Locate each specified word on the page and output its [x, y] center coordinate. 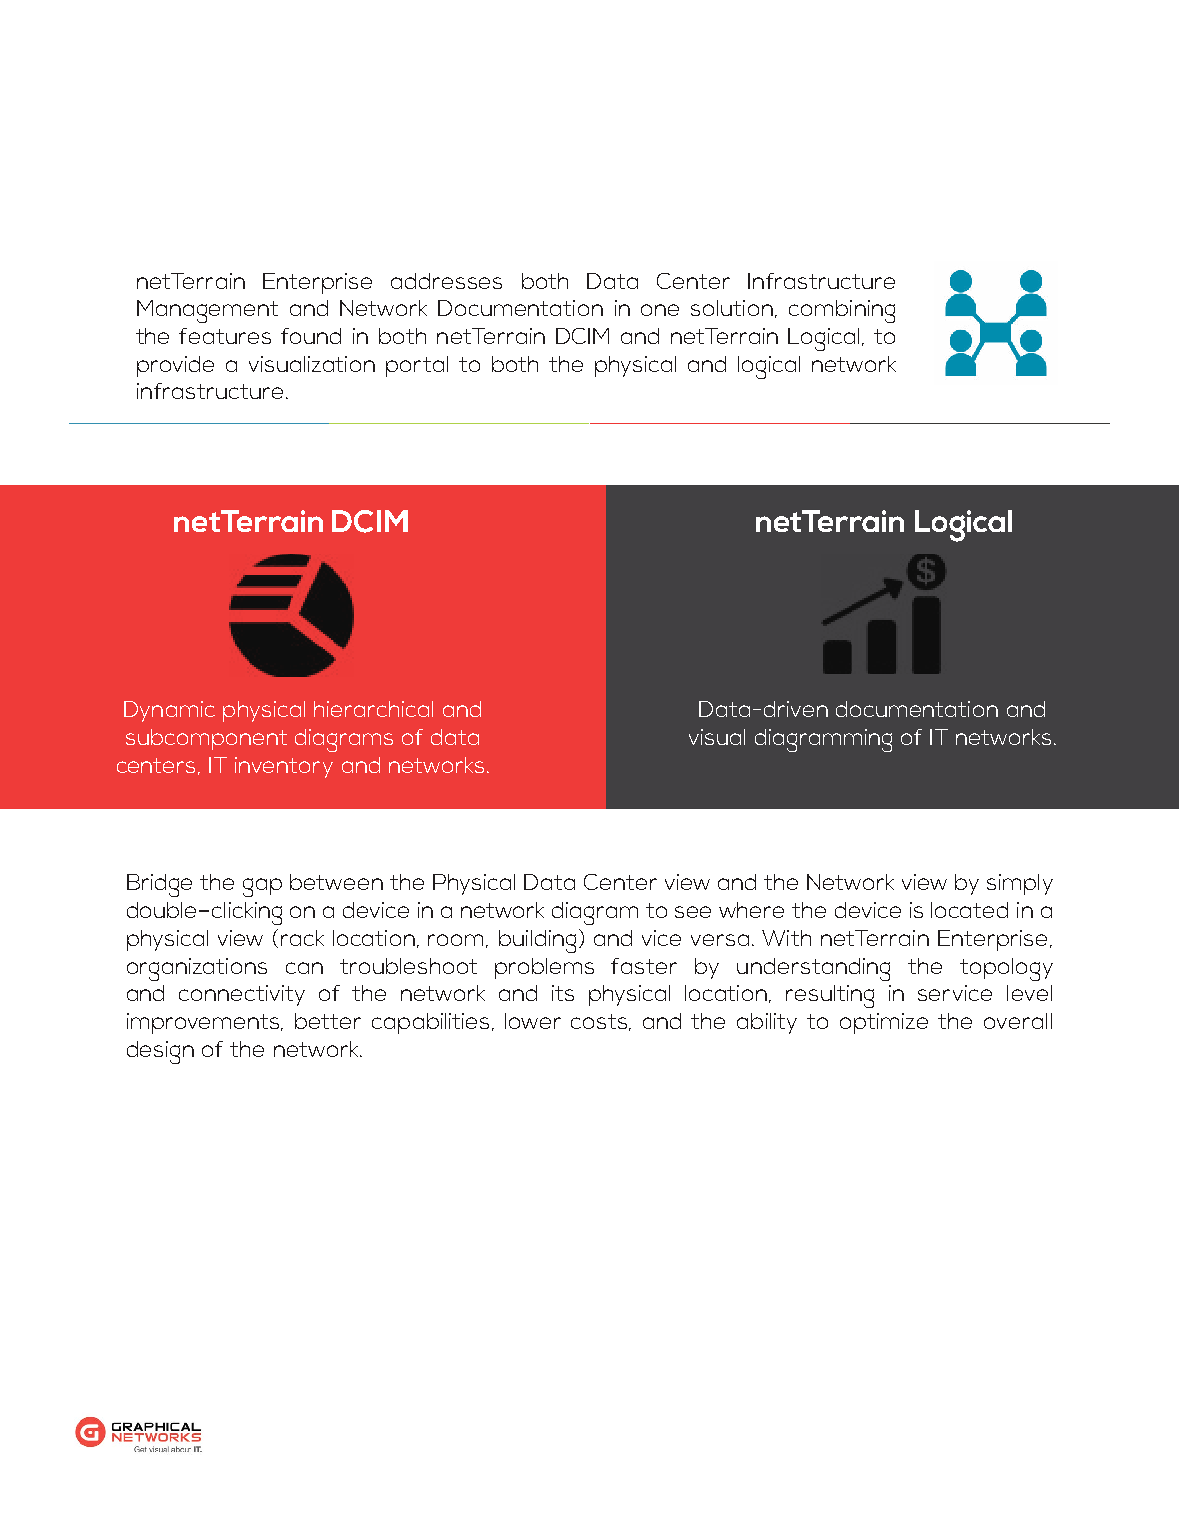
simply [1020, 884]
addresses [446, 281]
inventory [284, 767]
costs [600, 1022]
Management [207, 311]
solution [732, 308]
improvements [205, 1023]
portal [417, 366]
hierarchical [373, 709]
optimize [884, 1023]
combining [842, 311]
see [693, 912]
